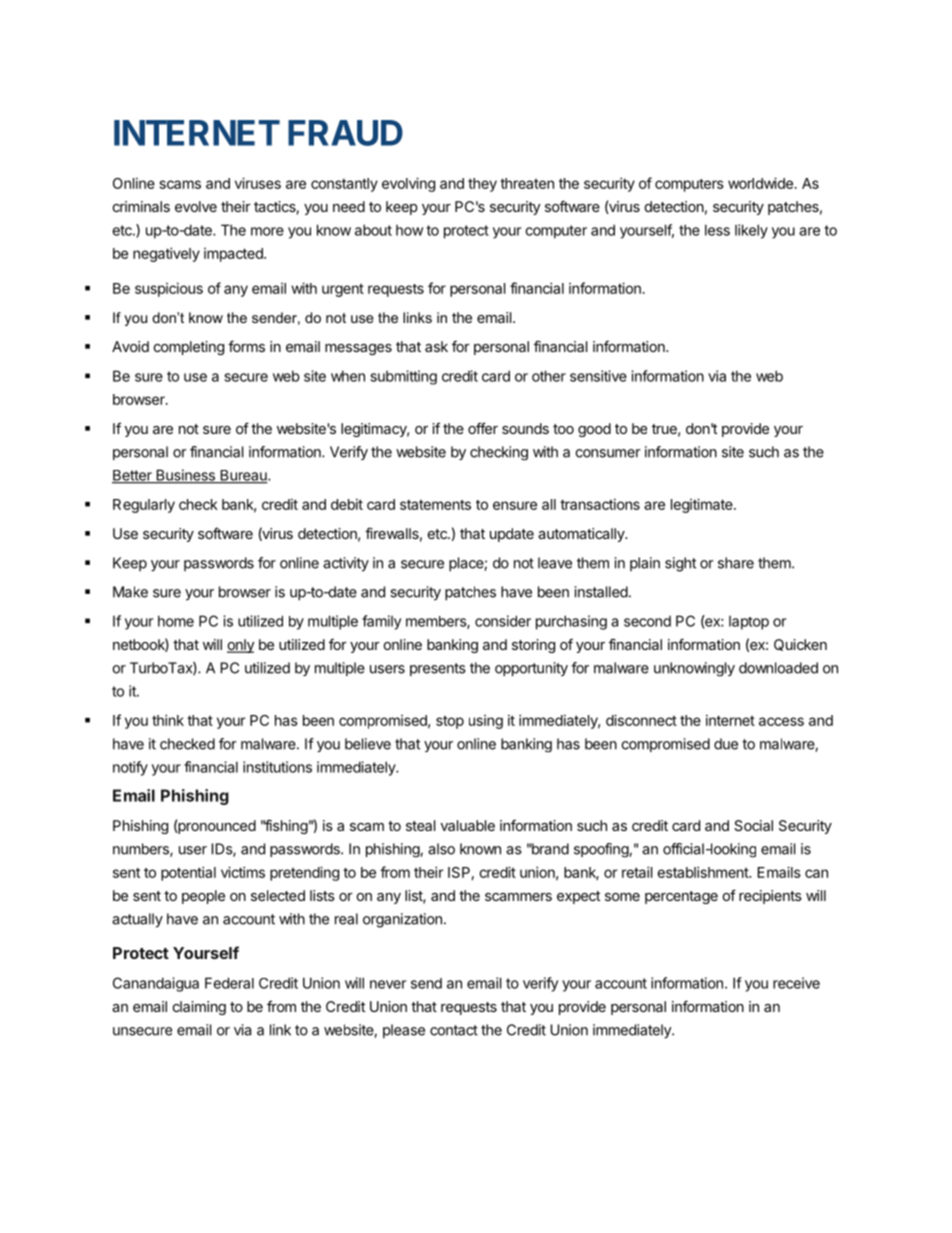 The width and height of the document is (952, 1233). I want to click on claiming, so click(199, 1008).
